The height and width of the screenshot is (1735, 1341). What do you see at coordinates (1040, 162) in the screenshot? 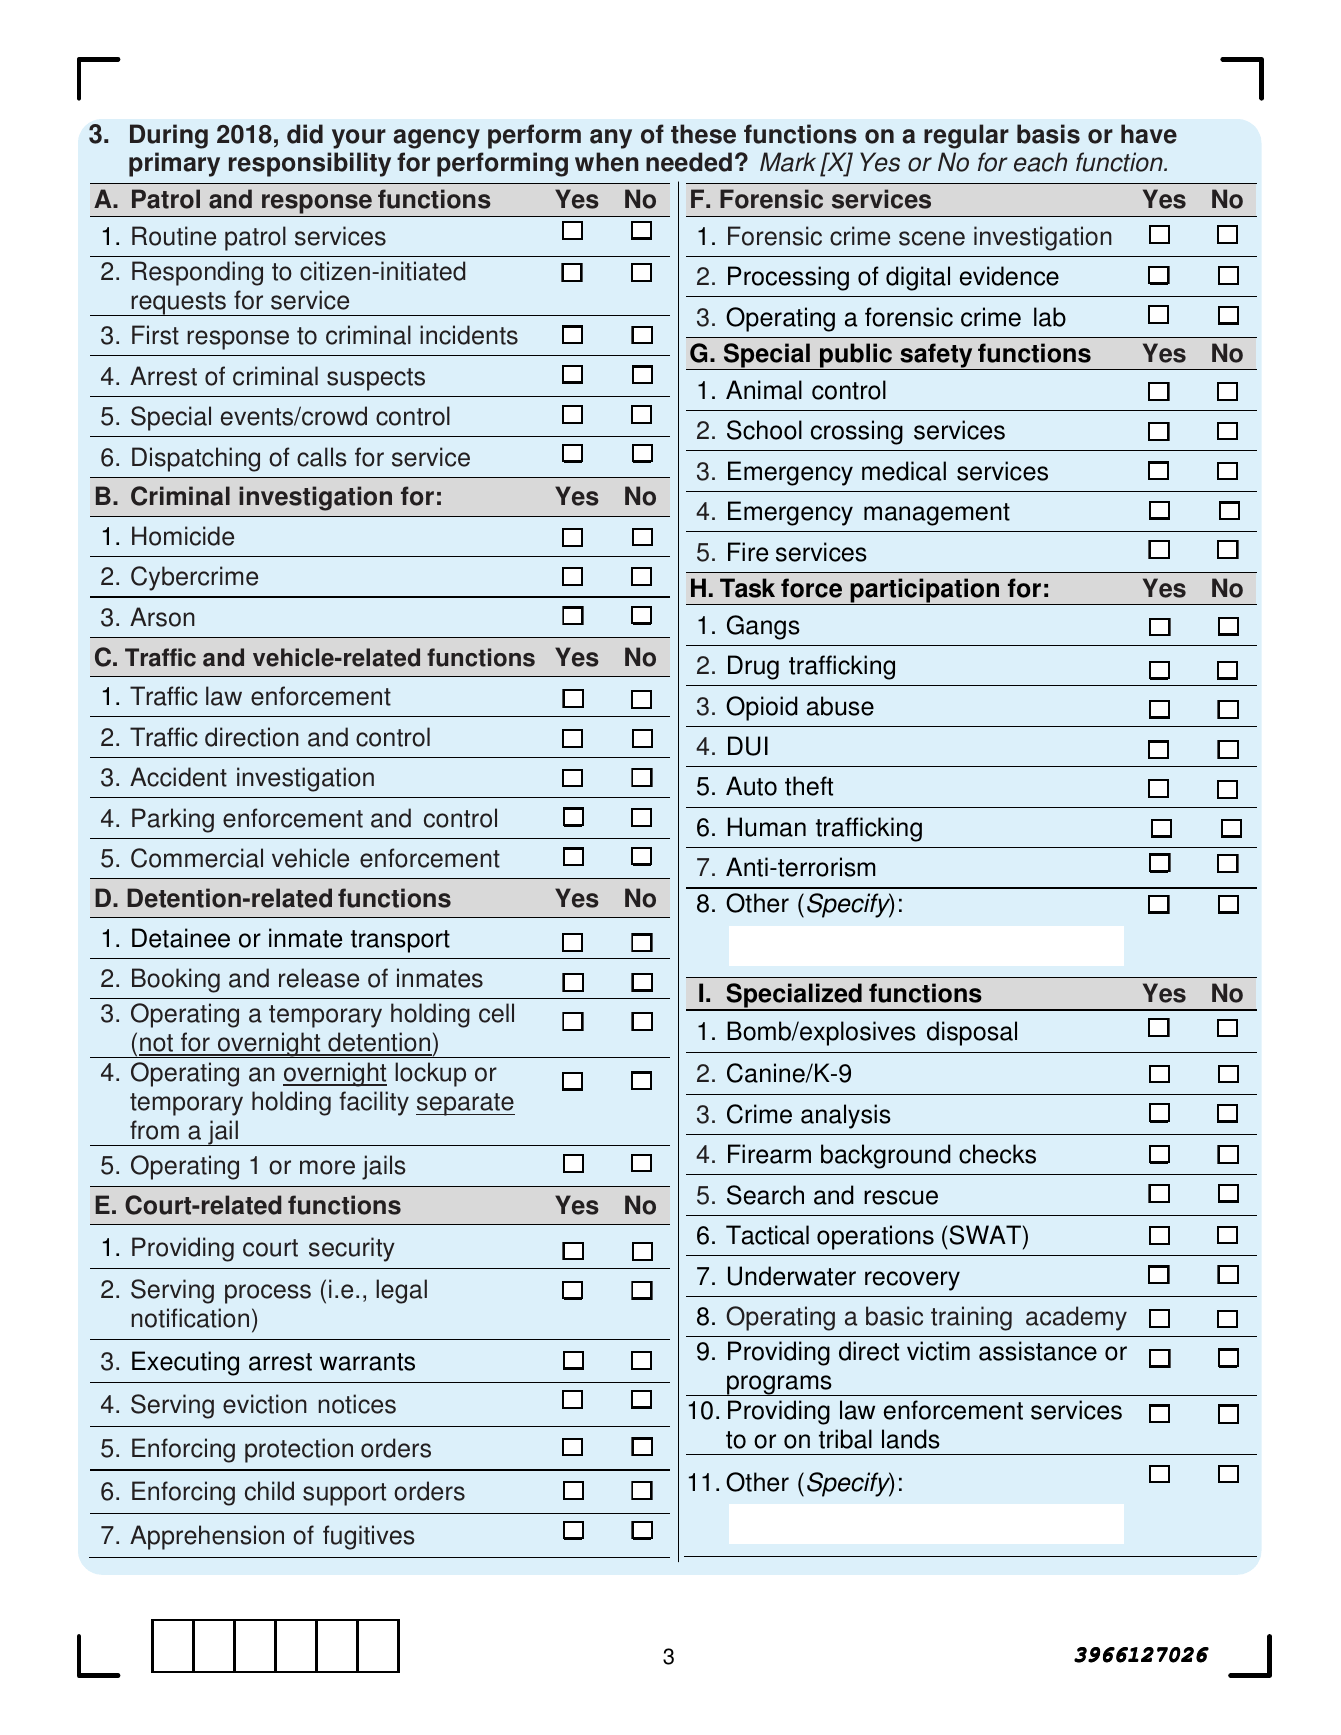
I see `each` at bounding box center [1040, 162].
